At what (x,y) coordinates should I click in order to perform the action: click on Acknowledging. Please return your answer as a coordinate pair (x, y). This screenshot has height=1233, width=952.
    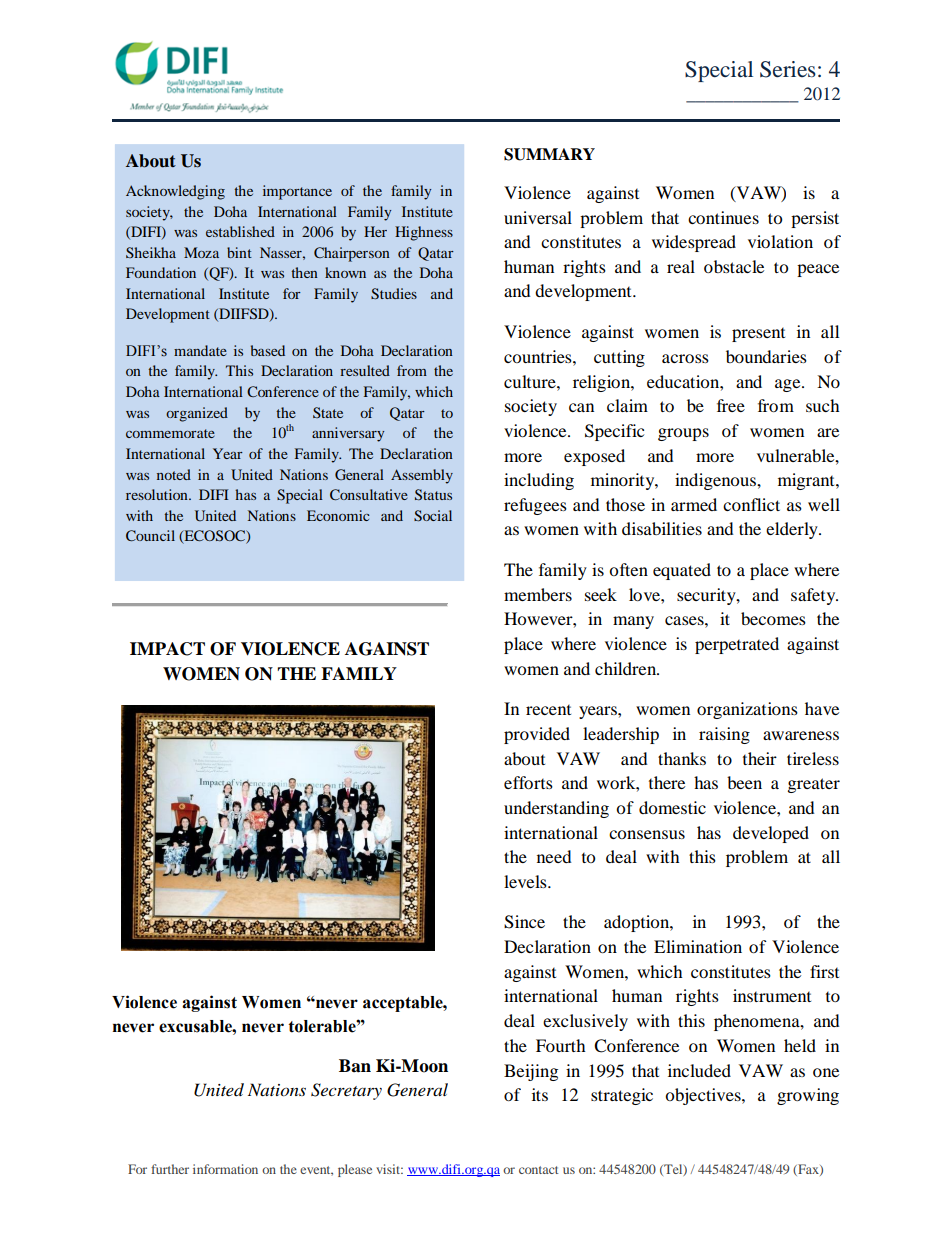
    Looking at the image, I should click on (175, 192).
